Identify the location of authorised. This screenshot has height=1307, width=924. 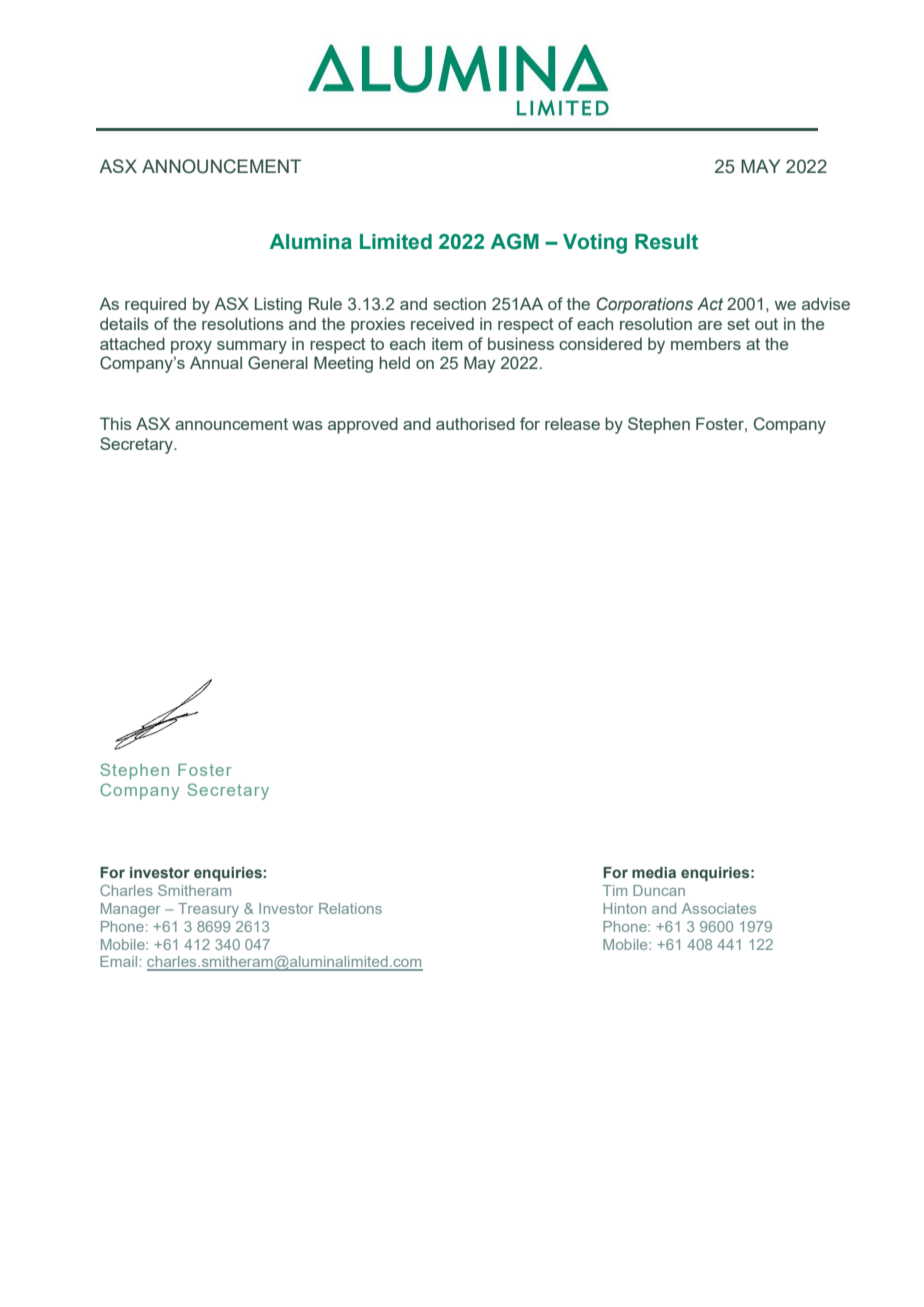
(475, 423).
